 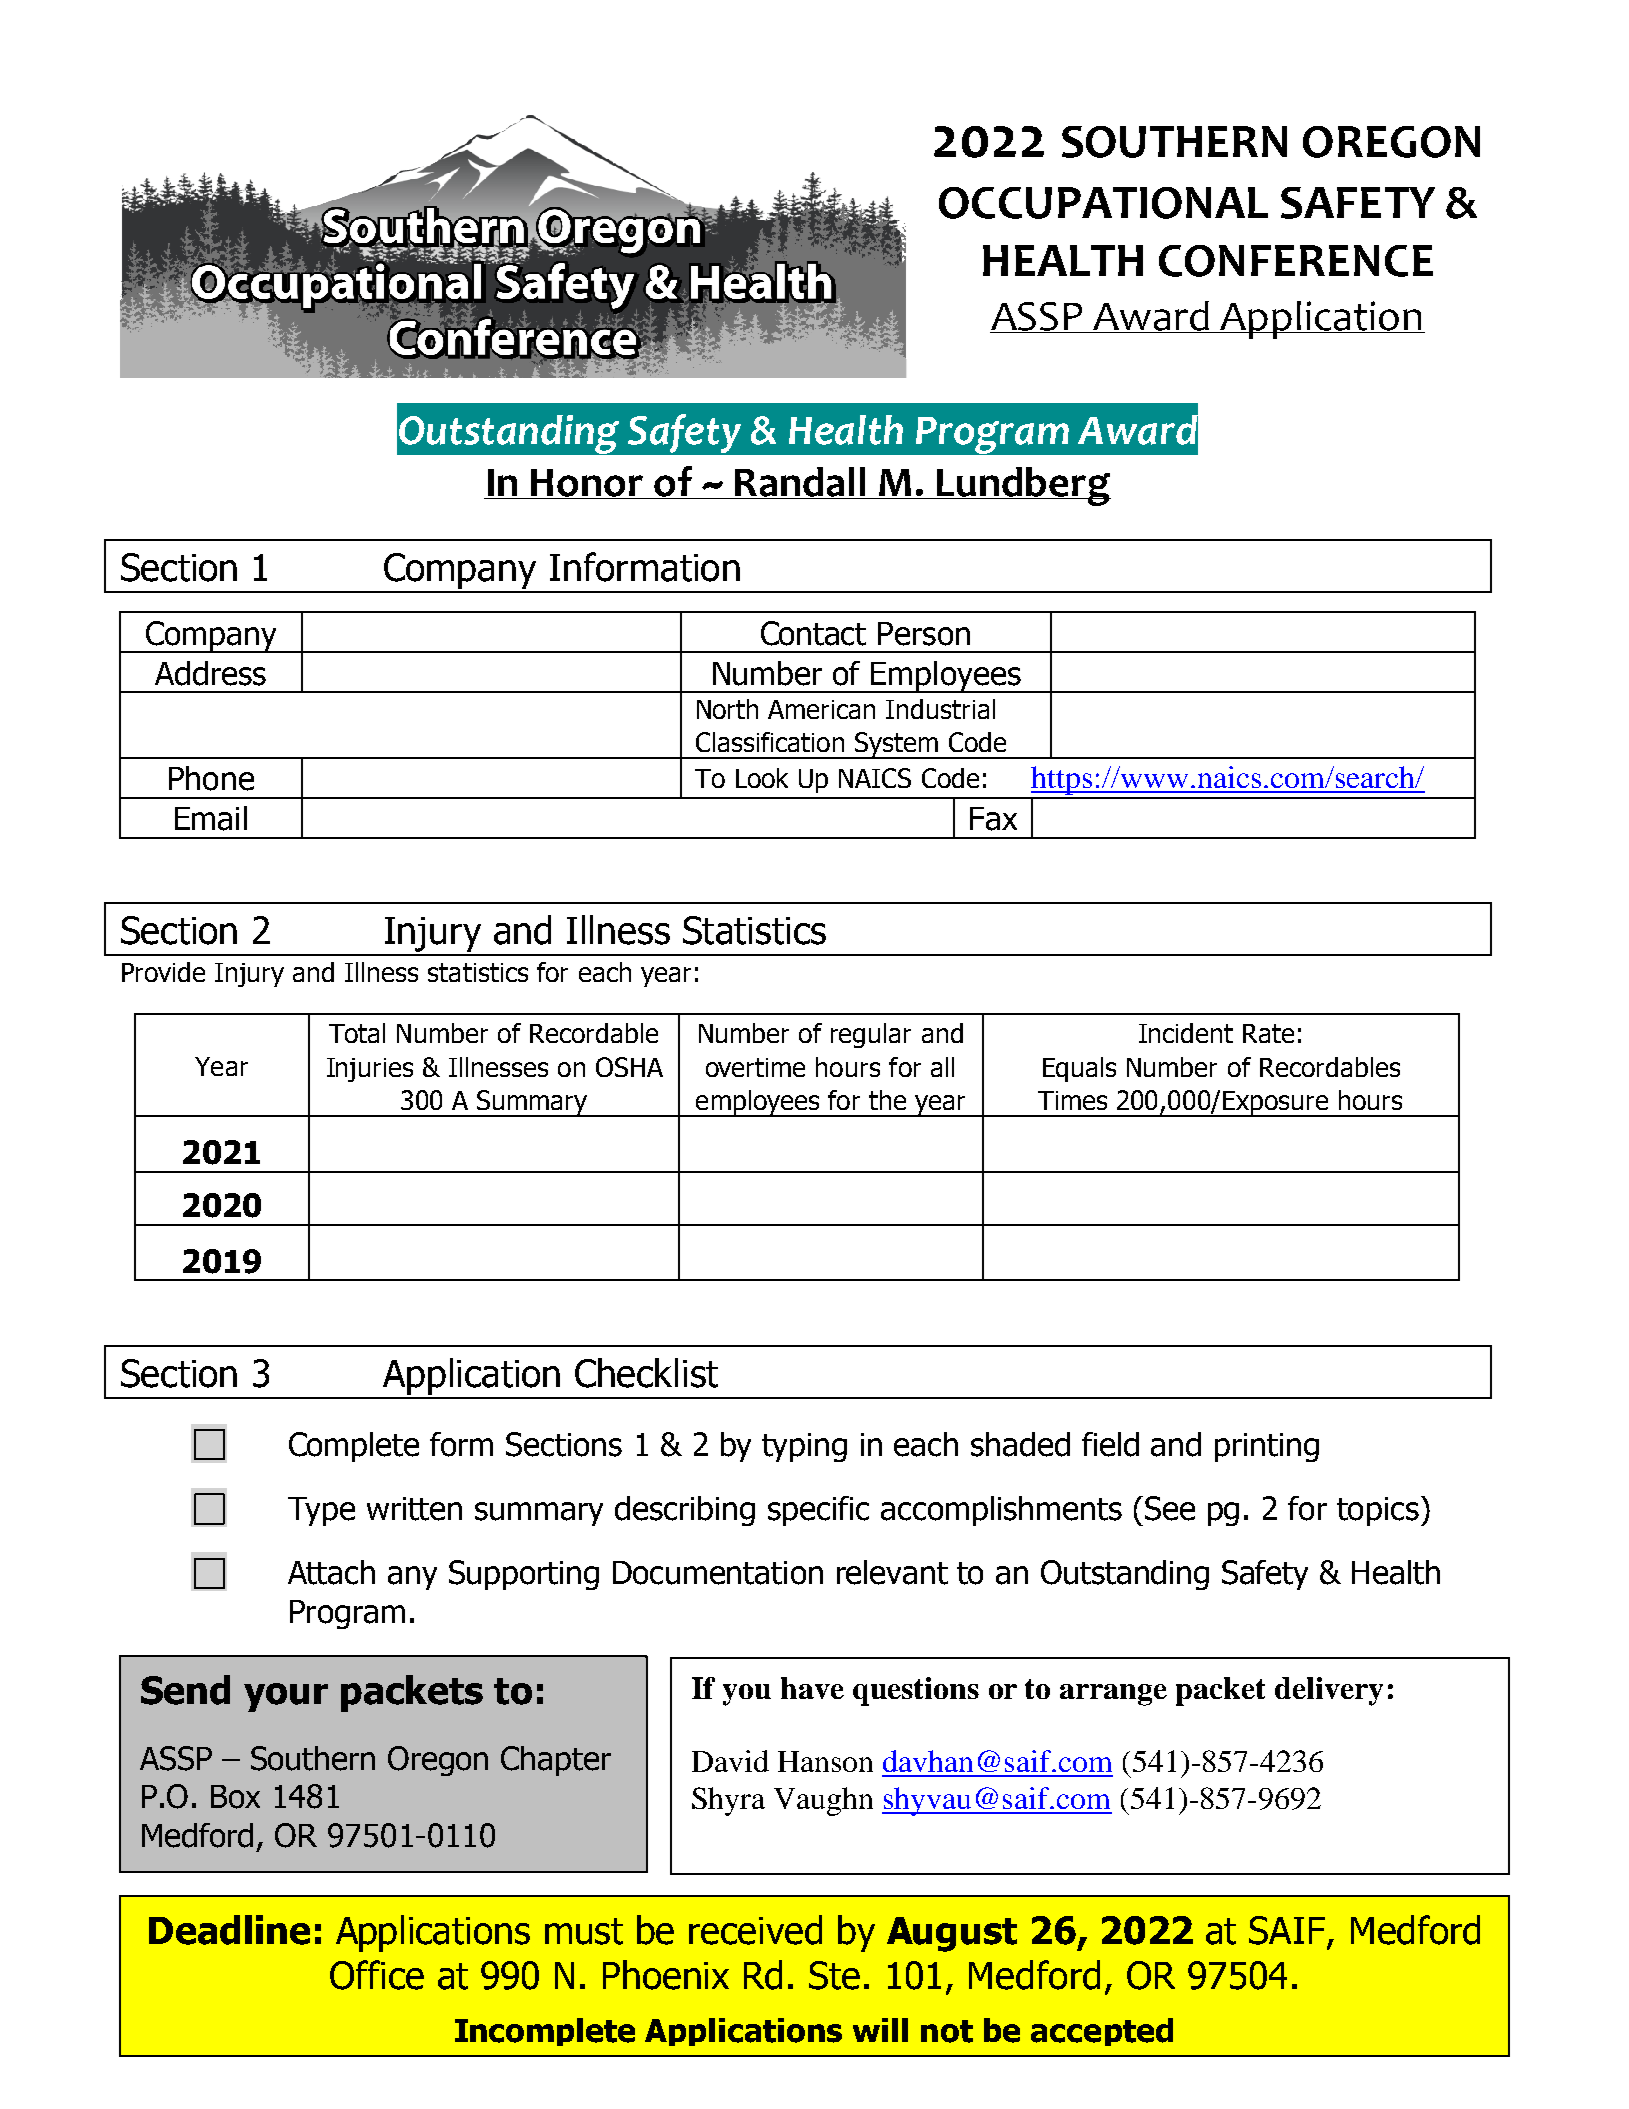 What do you see at coordinates (357, 1033) in the screenshot?
I see `Total` at bounding box center [357, 1033].
